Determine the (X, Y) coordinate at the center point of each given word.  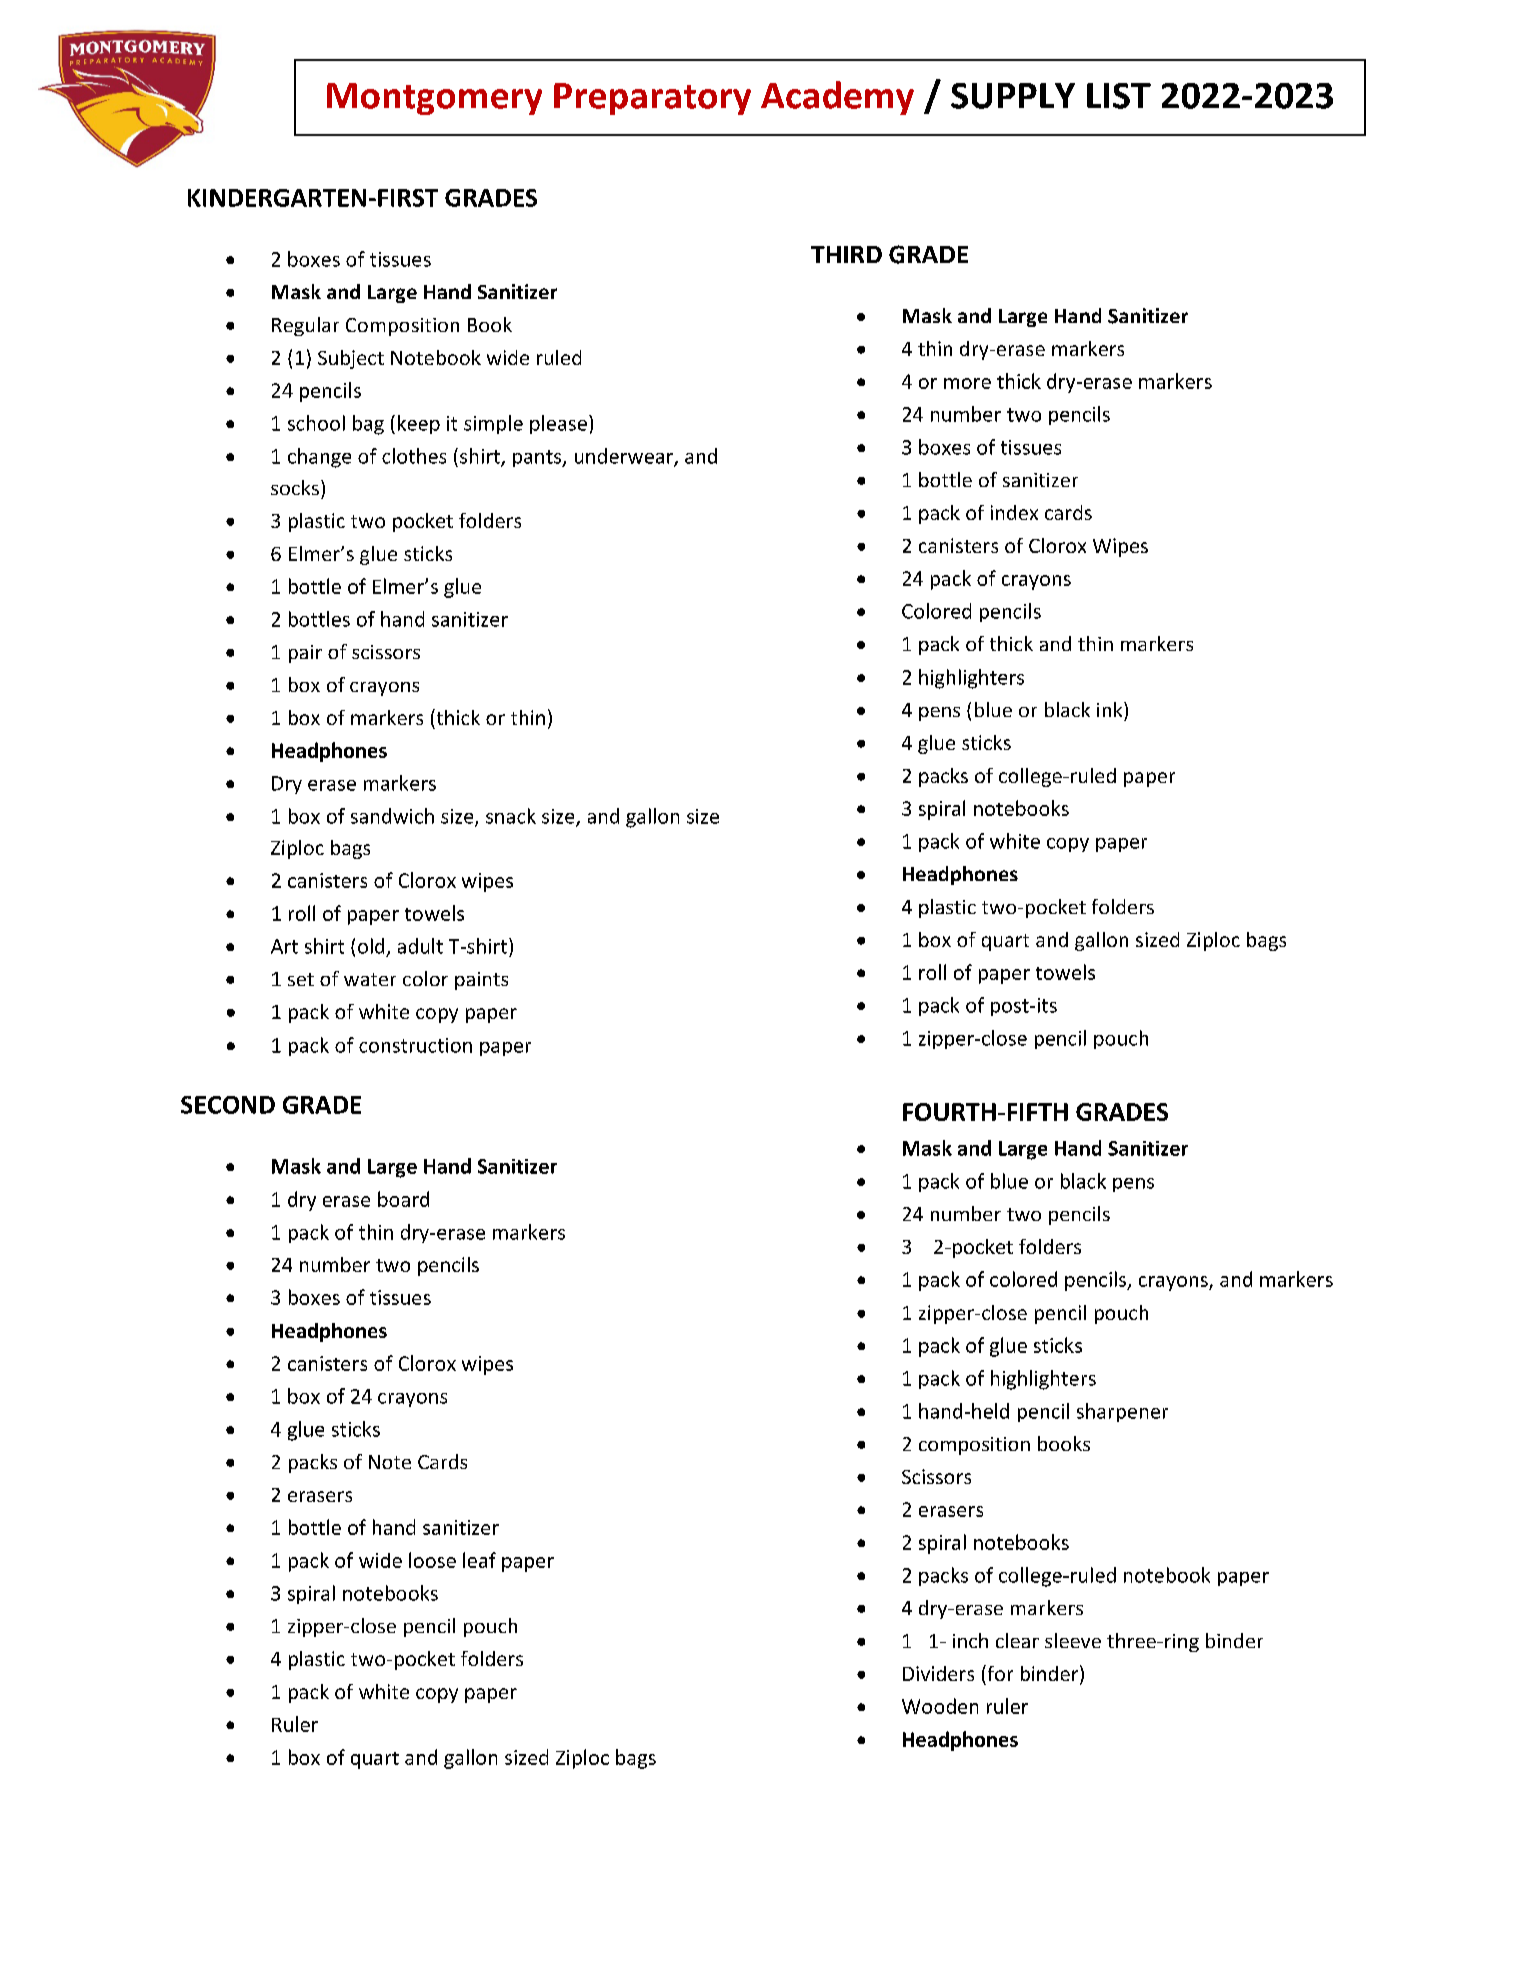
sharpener (1122, 1412)
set (301, 979)
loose (432, 1560)
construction (415, 1045)
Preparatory (652, 99)
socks (295, 487)
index (1014, 512)
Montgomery (434, 99)
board (403, 1199)
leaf (479, 1560)
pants (538, 458)
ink (1111, 709)
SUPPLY (1013, 96)
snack (511, 816)
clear (1017, 1640)
